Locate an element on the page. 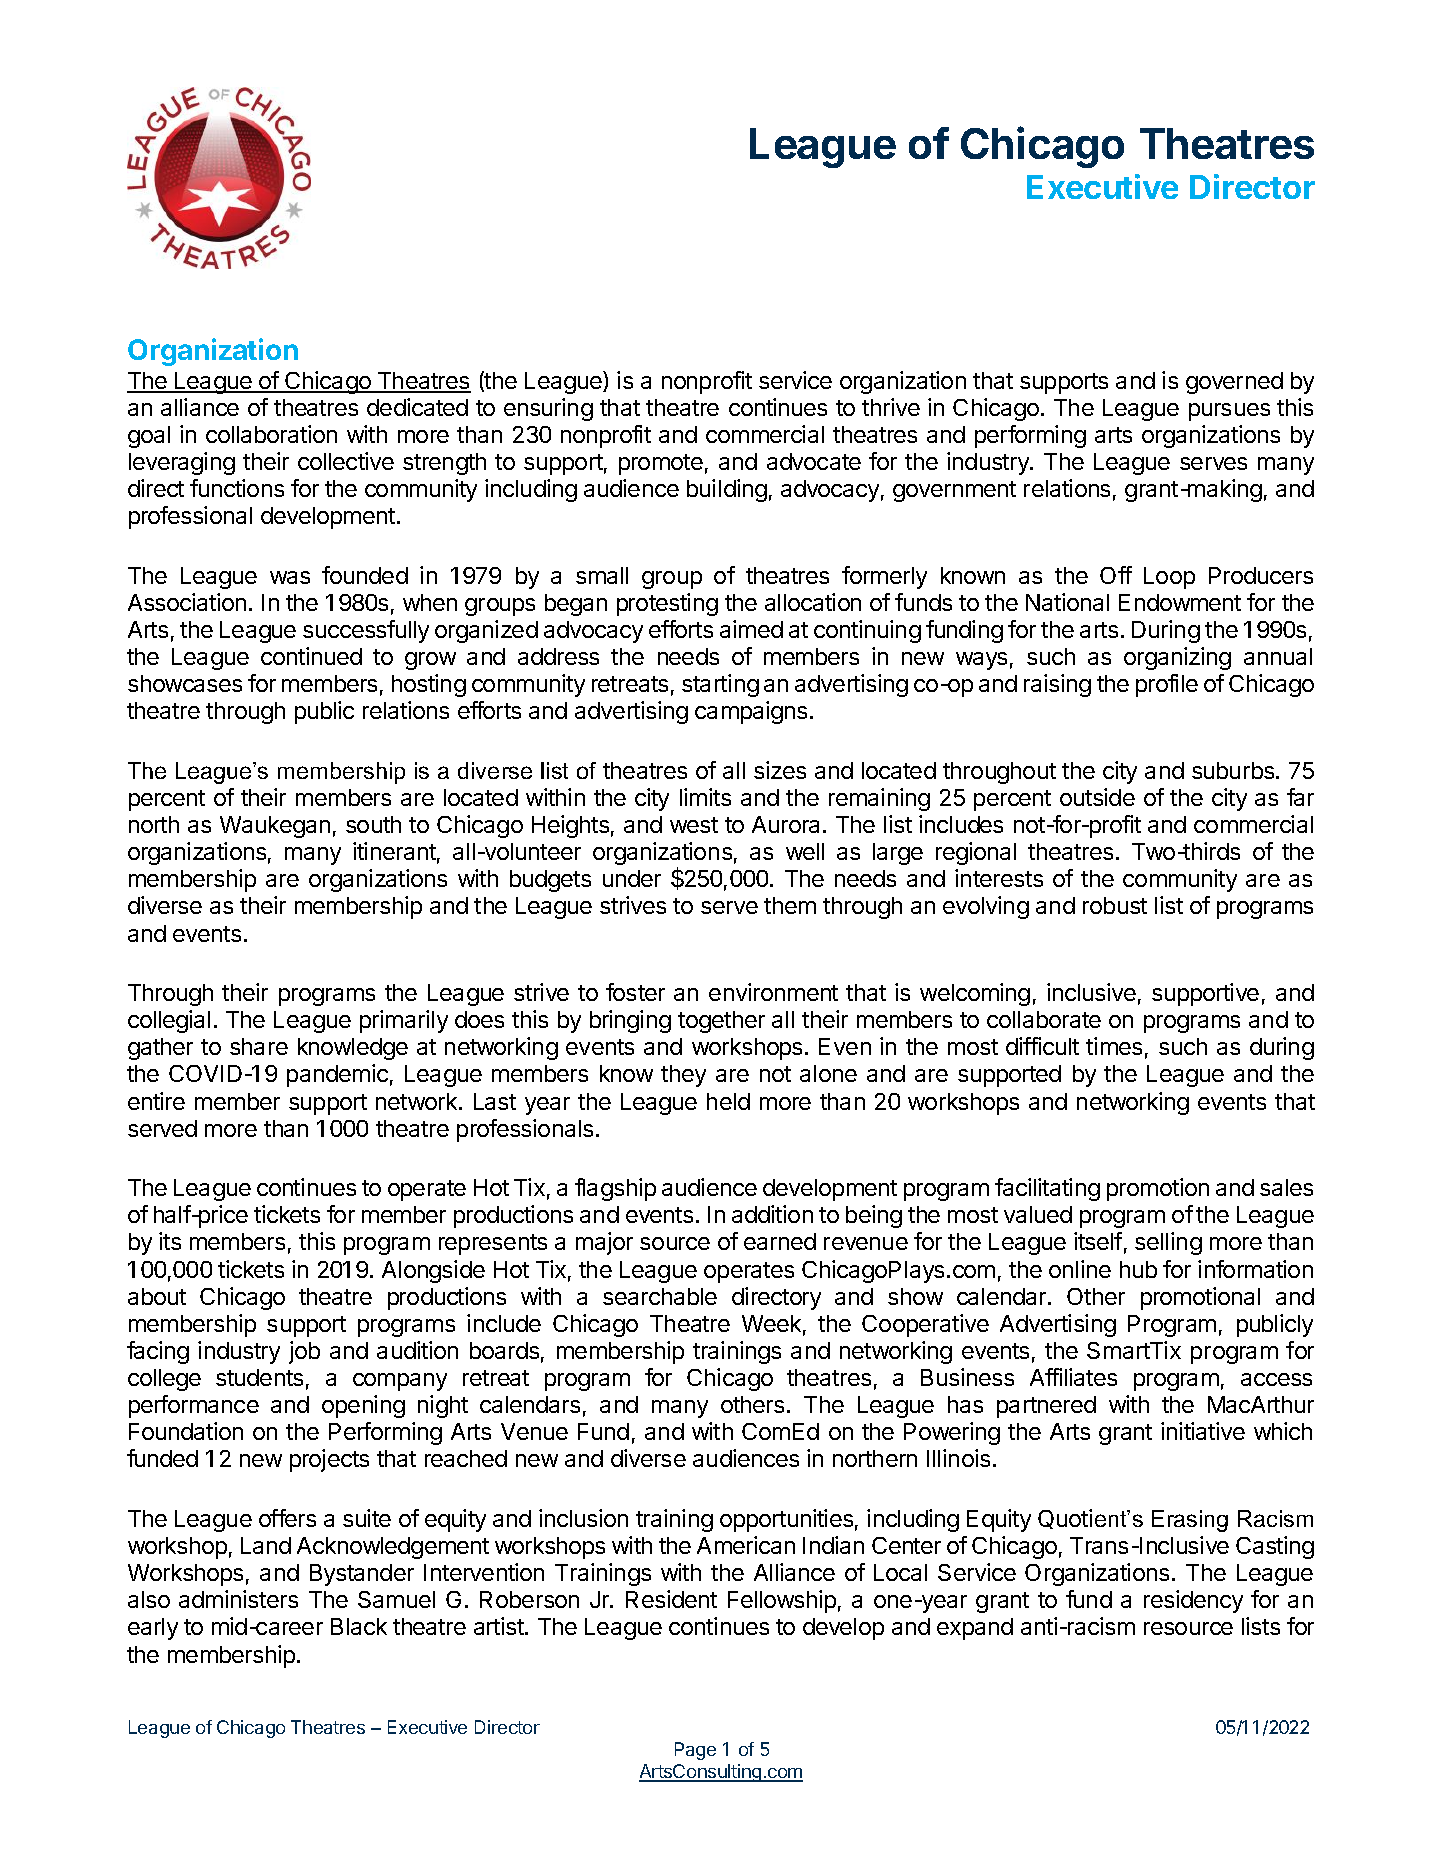  Page is located at coordinates (695, 1751).
